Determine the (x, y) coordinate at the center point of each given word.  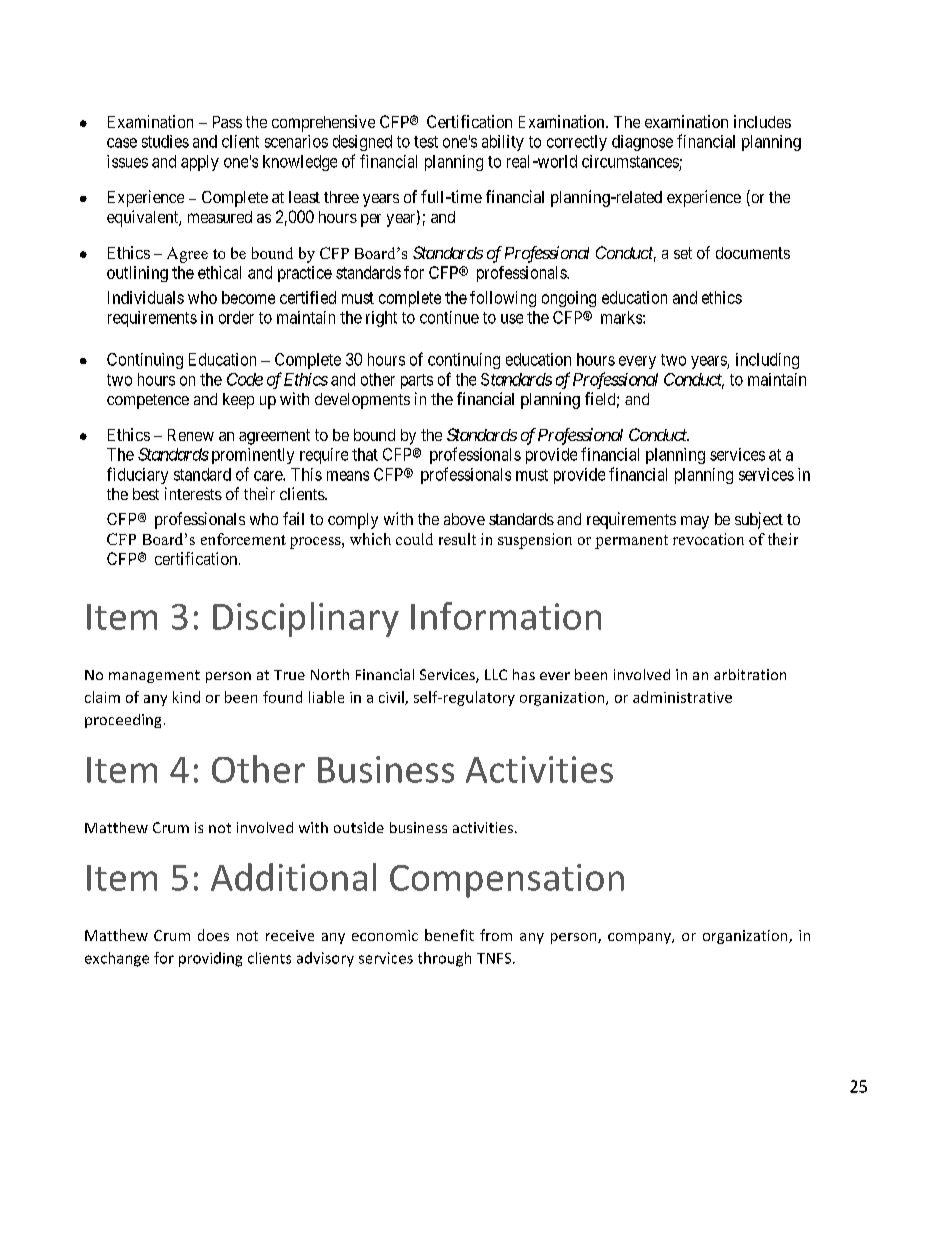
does (213, 935)
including (767, 361)
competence (148, 401)
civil (392, 698)
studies (165, 141)
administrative (682, 697)
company (640, 938)
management (154, 676)
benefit (449, 935)
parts (417, 381)
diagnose (642, 143)
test (426, 142)
